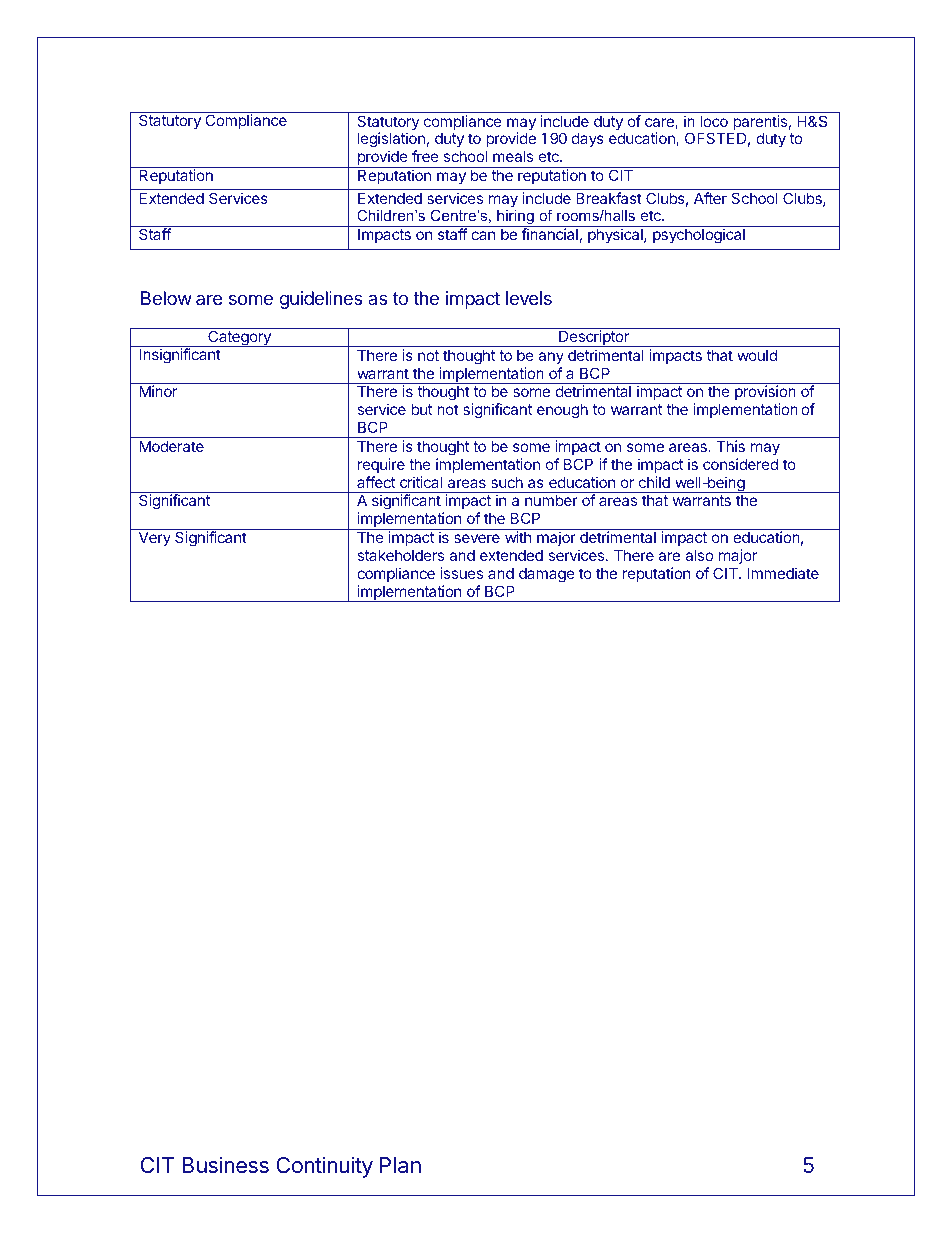 This screenshot has width=952, height=1233. I want to click on Plan, so click(400, 1165).
